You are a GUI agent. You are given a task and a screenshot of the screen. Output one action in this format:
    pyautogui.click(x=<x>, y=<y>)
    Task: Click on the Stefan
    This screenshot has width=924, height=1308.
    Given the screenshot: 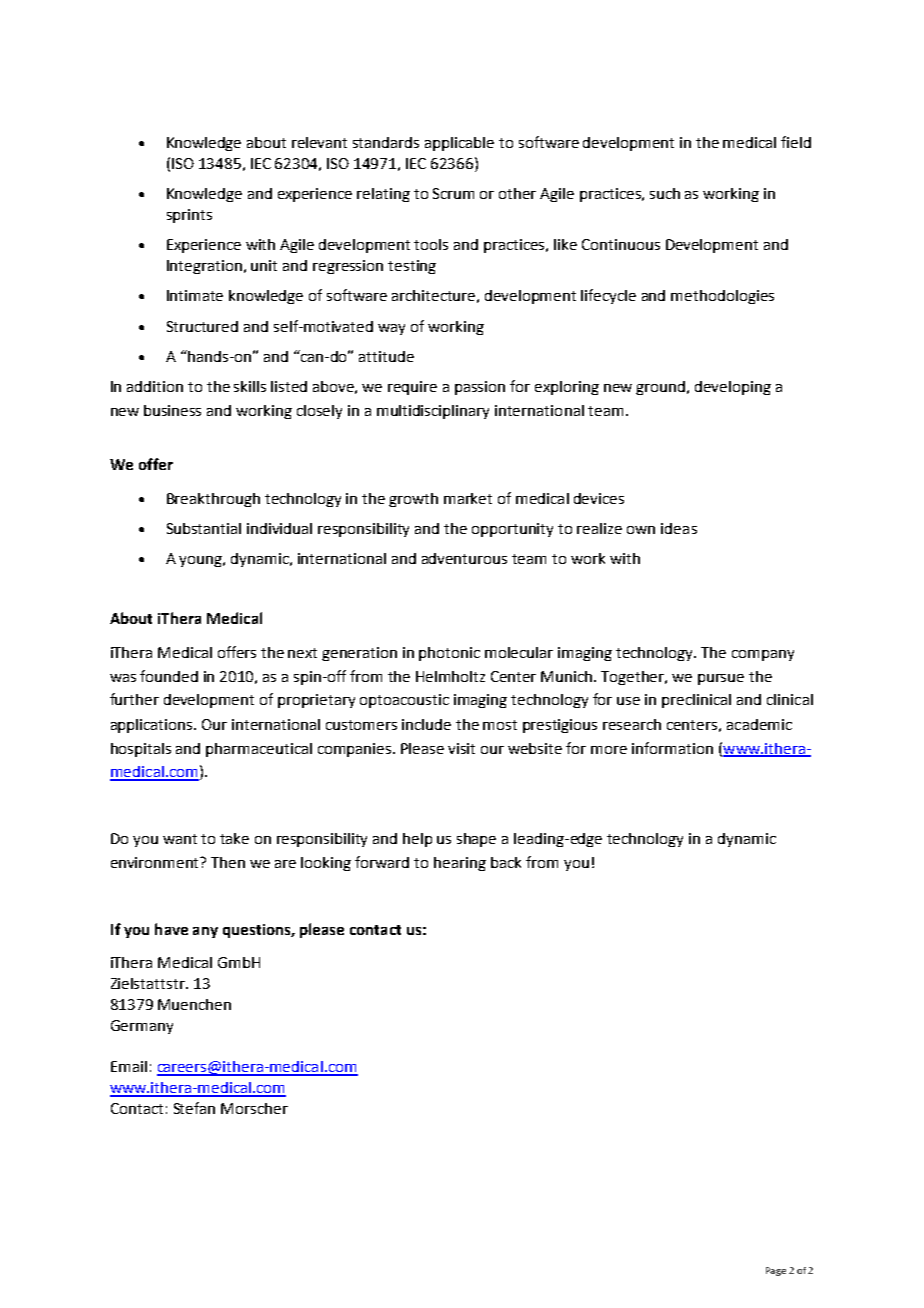 What is the action you would take?
    pyautogui.click(x=194, y=1108)
